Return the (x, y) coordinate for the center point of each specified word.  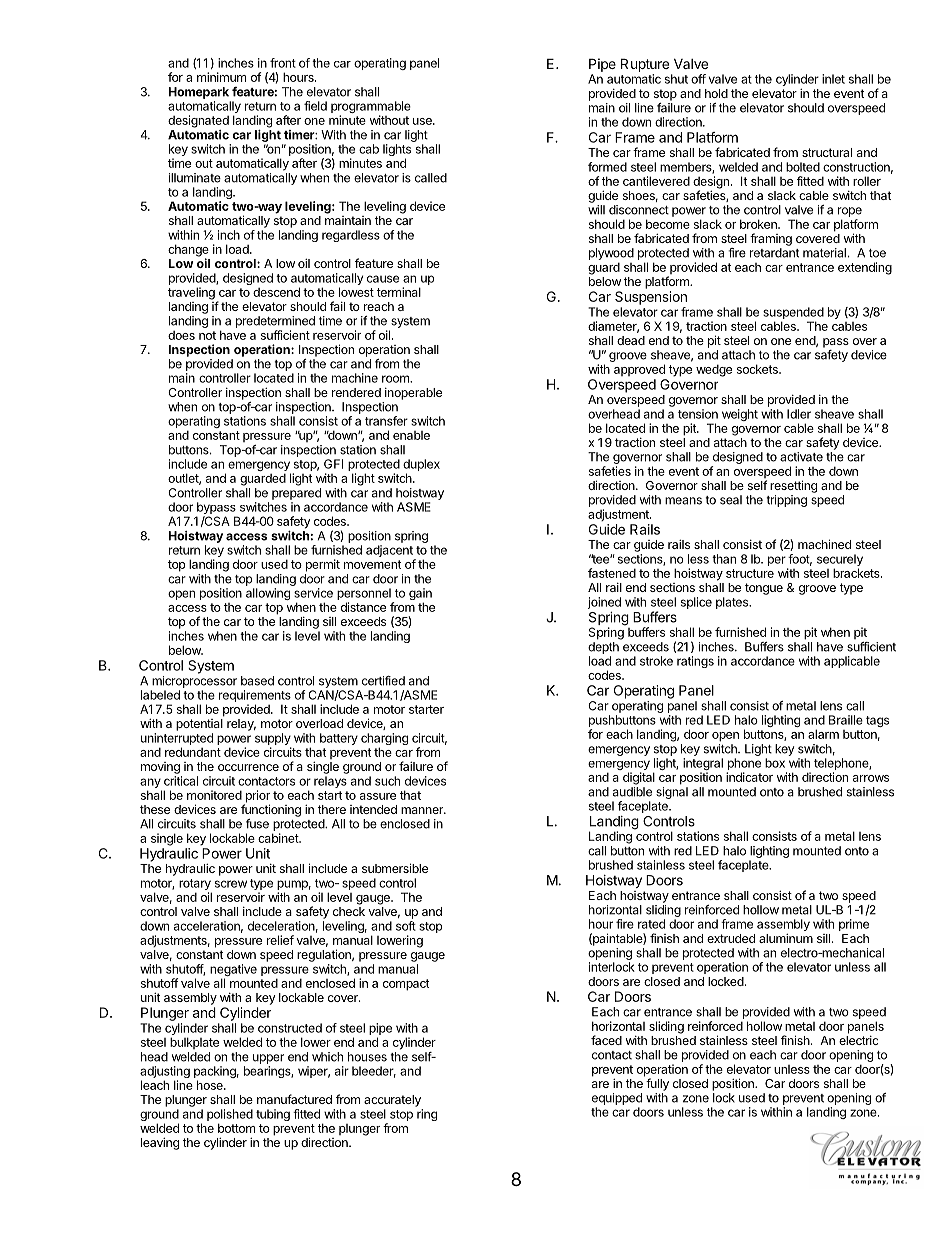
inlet (833, 79)
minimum (221, 77)
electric (859, 1040)
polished (230, 1115)
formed (607, 167)
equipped (617, 1099)
